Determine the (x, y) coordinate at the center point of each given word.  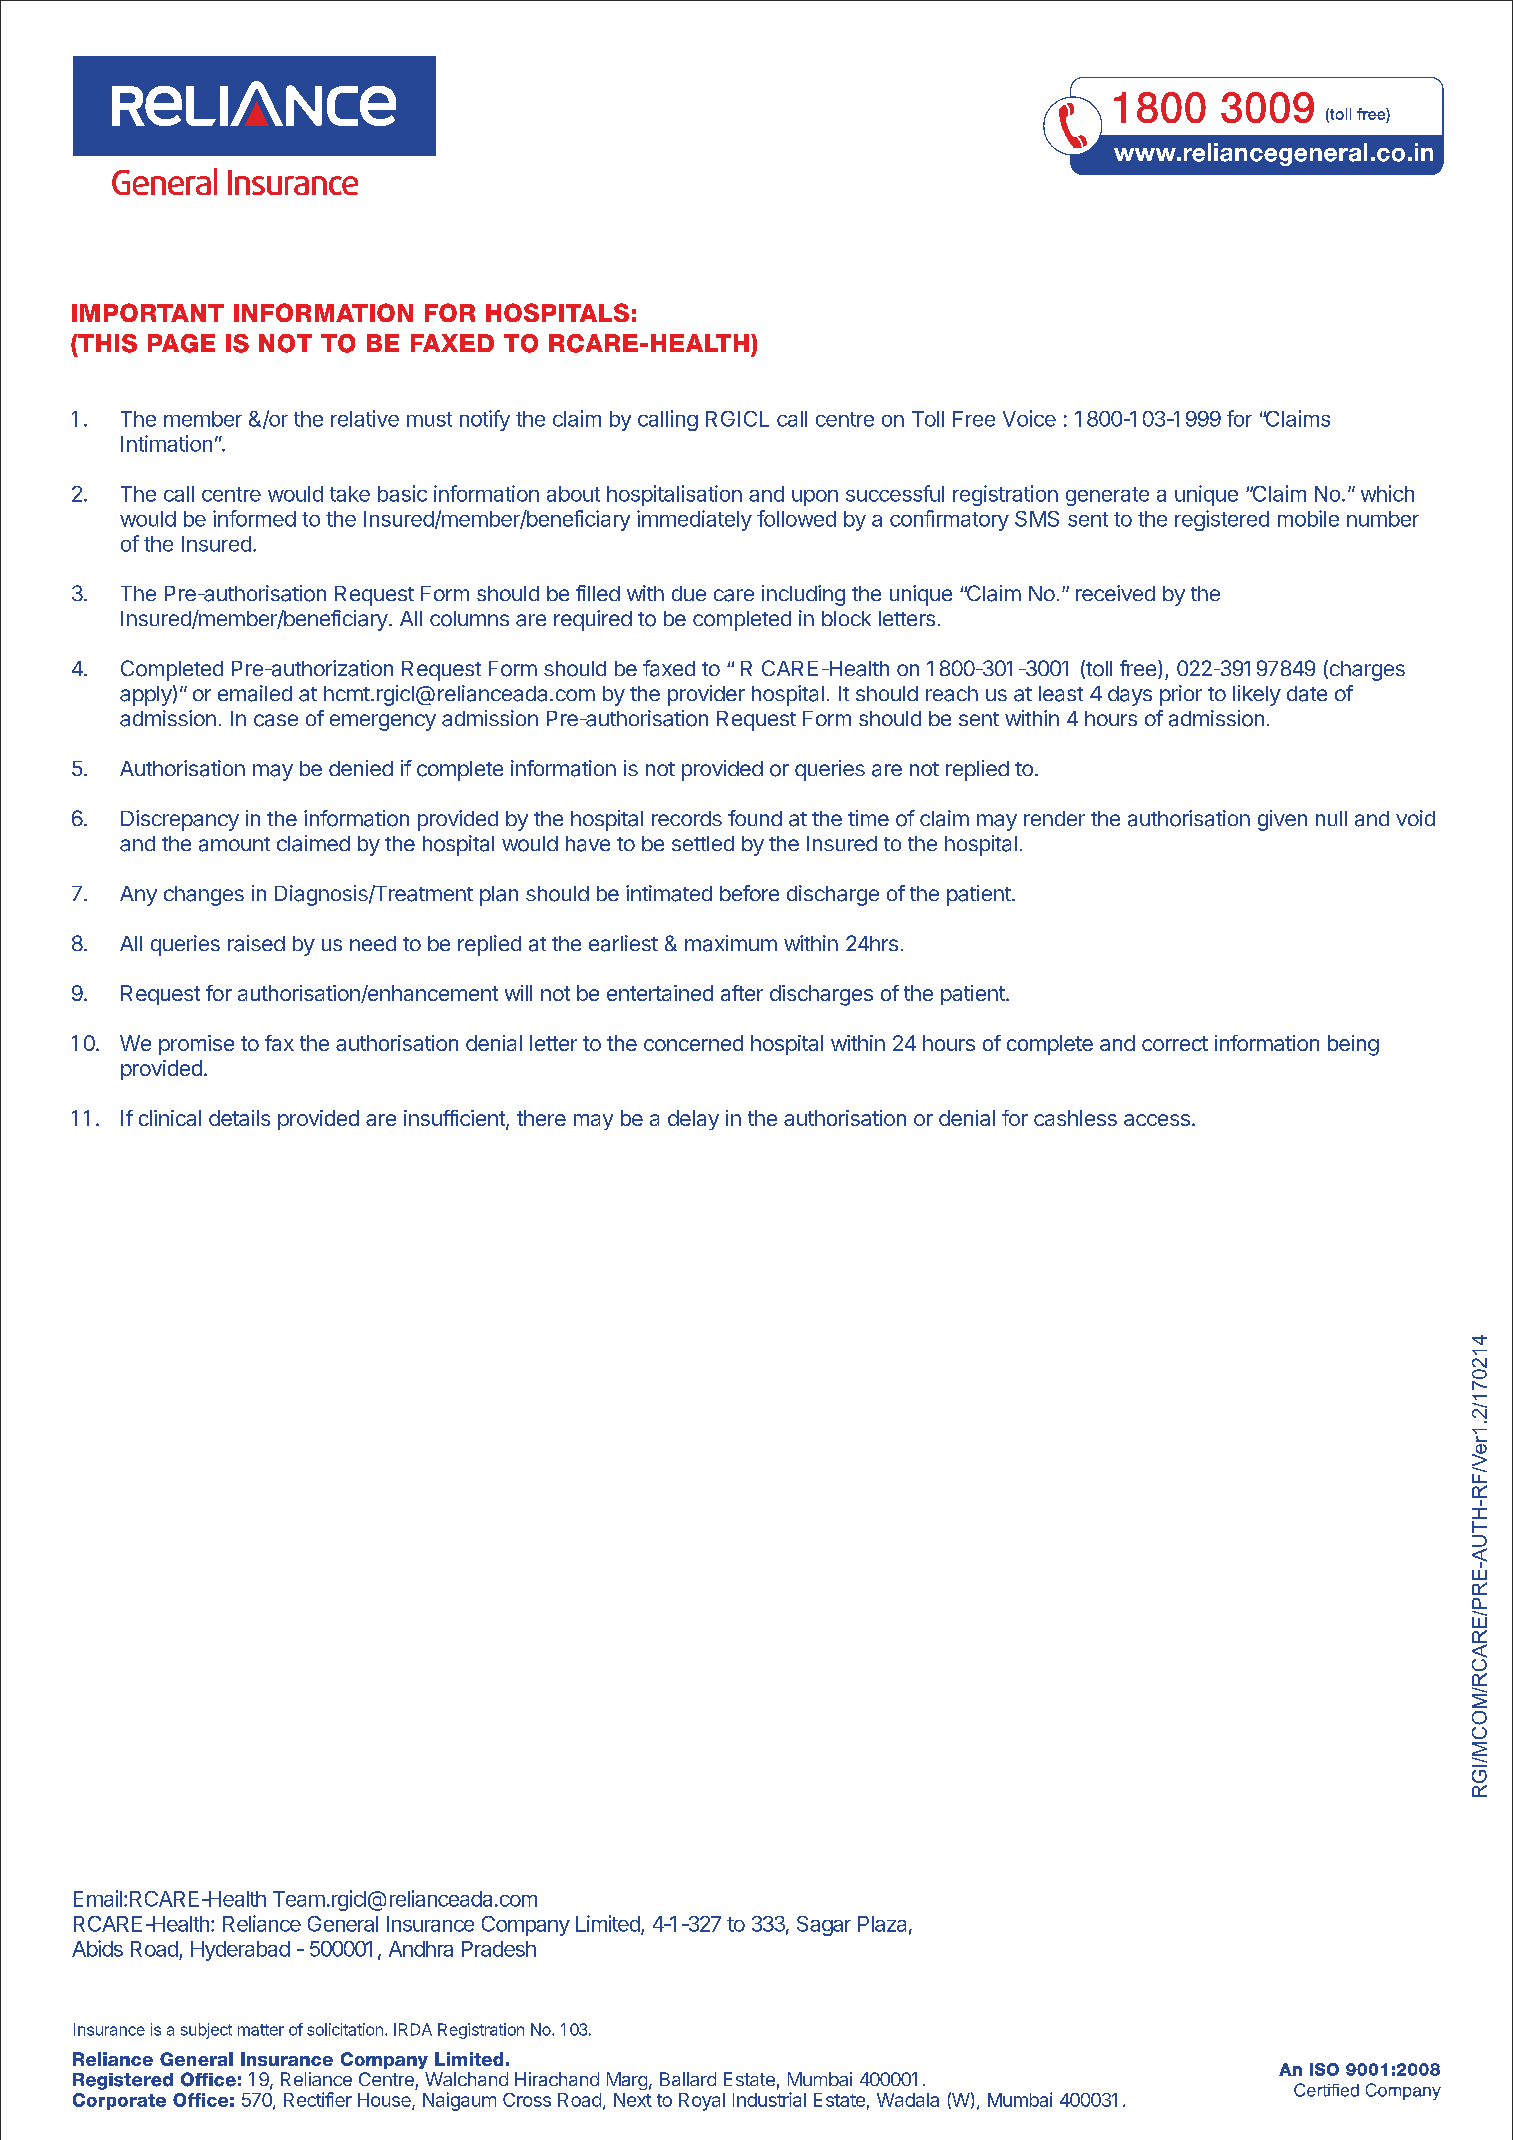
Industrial (769, 2099)
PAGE (181, 343)
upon (815, 498)
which (1387, 493)
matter (261, 2030)
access (1157, 1120)
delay (693, 1120)
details (239, 1118)
